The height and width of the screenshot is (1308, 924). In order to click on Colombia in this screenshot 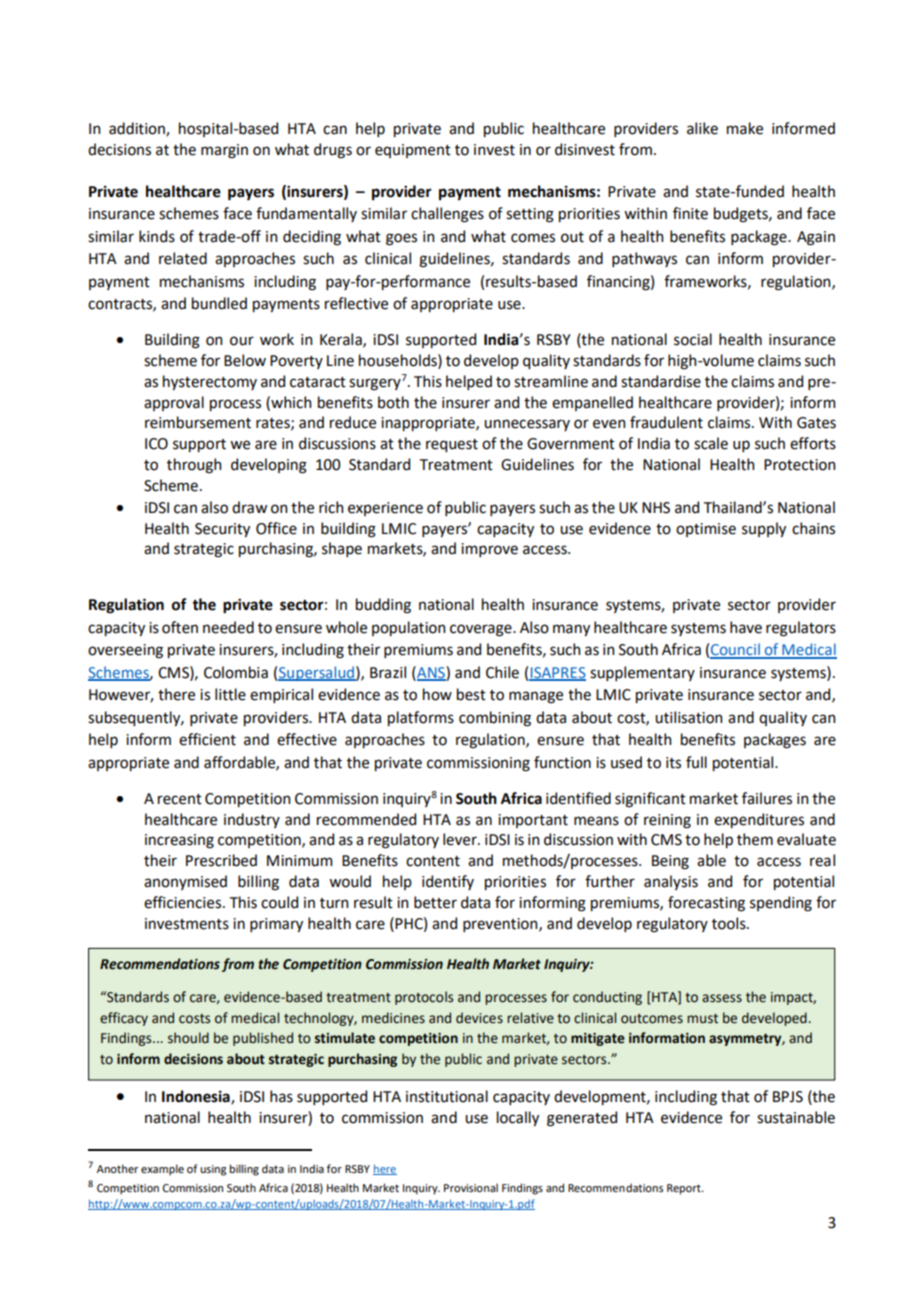, I will do `click(236, 672)`.
